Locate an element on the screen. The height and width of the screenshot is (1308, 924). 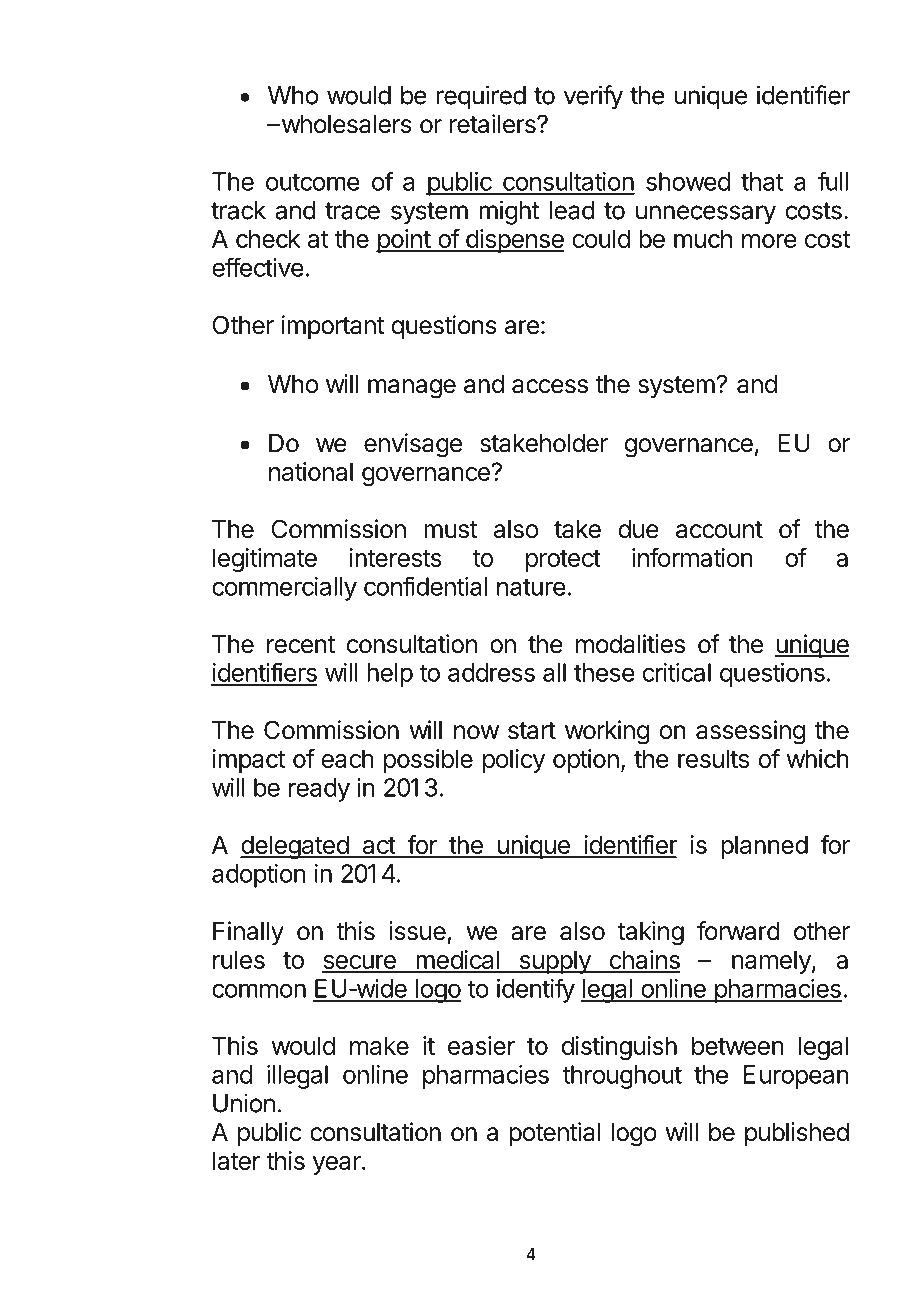
account is located at coordinates (719, 530).
